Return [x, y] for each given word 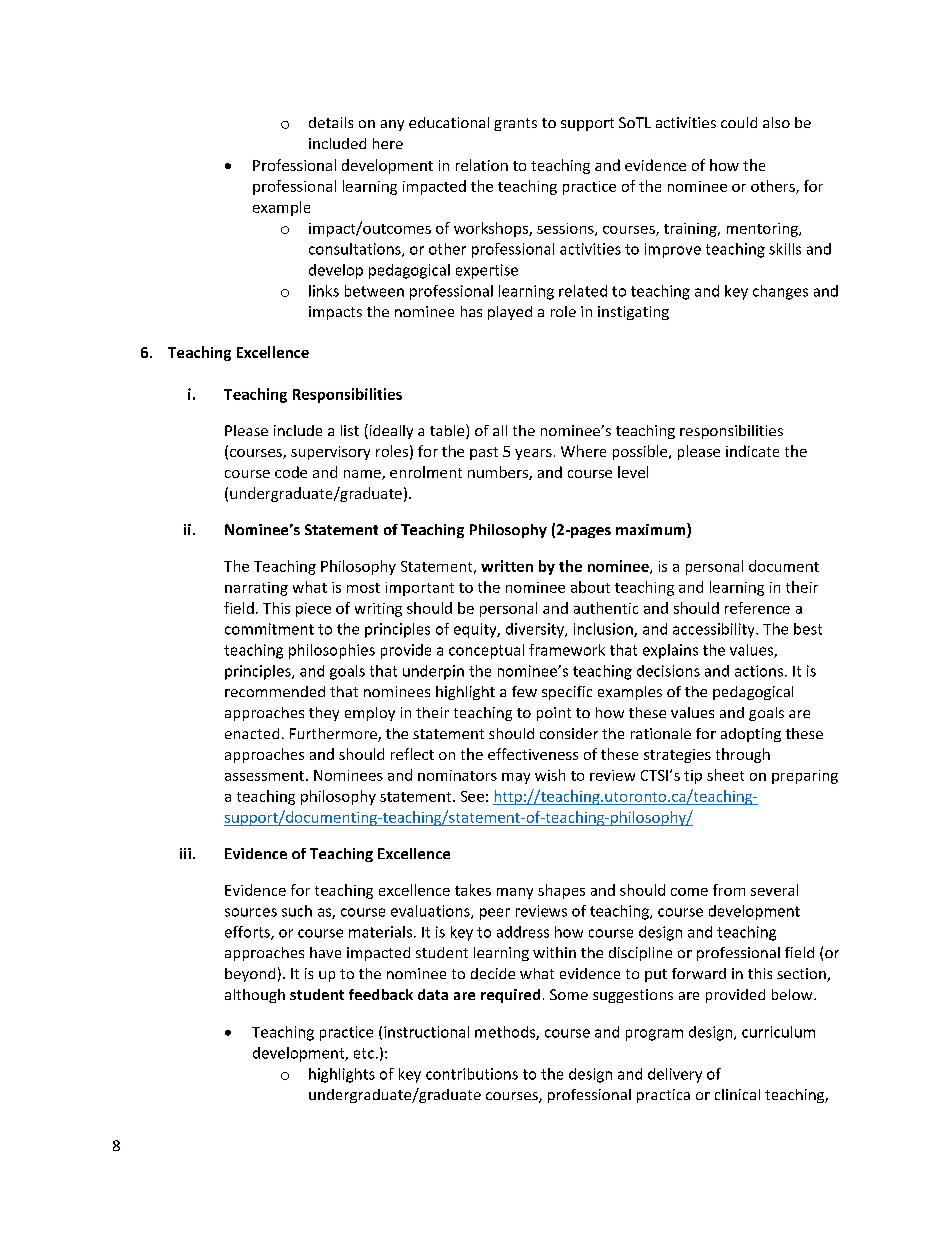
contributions [472, 1074]
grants [515, 124]
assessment [266, 776]
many [515, 893]
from [729, 890]
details [331, 122]
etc [364, 1053]
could [739, 122]
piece [313, 610]
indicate [752, 451]
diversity [536, 630]
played [510, 313]
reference [757, 608]
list [350, 430]
